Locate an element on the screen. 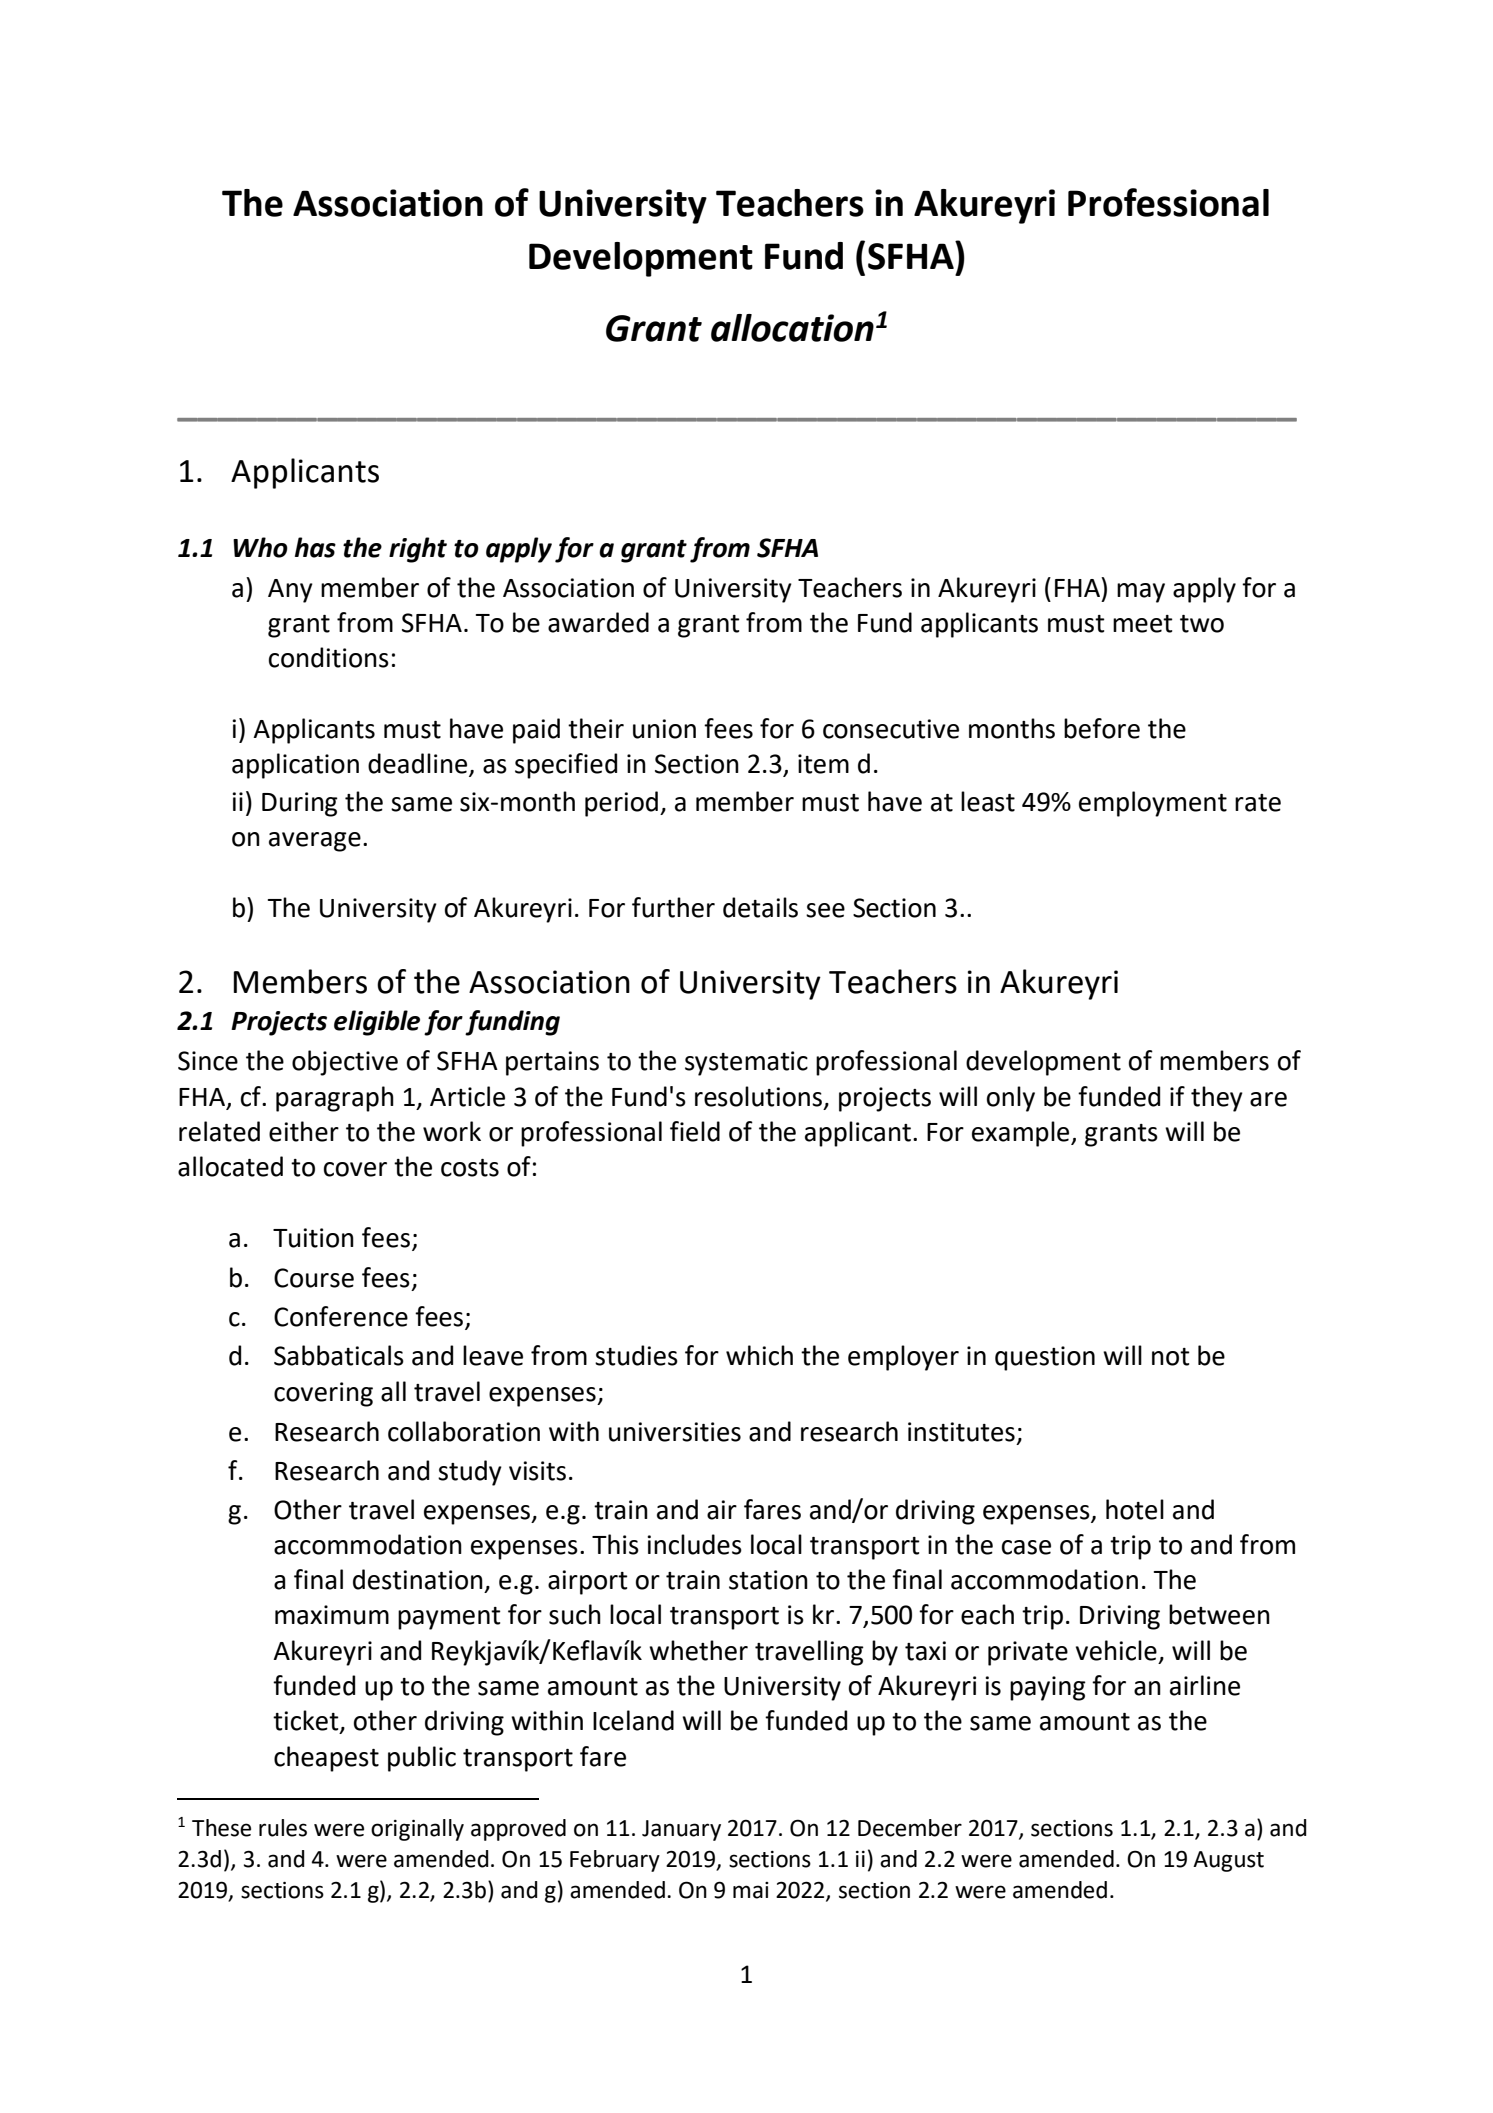 The height and width of the screenshot is (2113, 1493). January is located at coordinates (681, 1830).
